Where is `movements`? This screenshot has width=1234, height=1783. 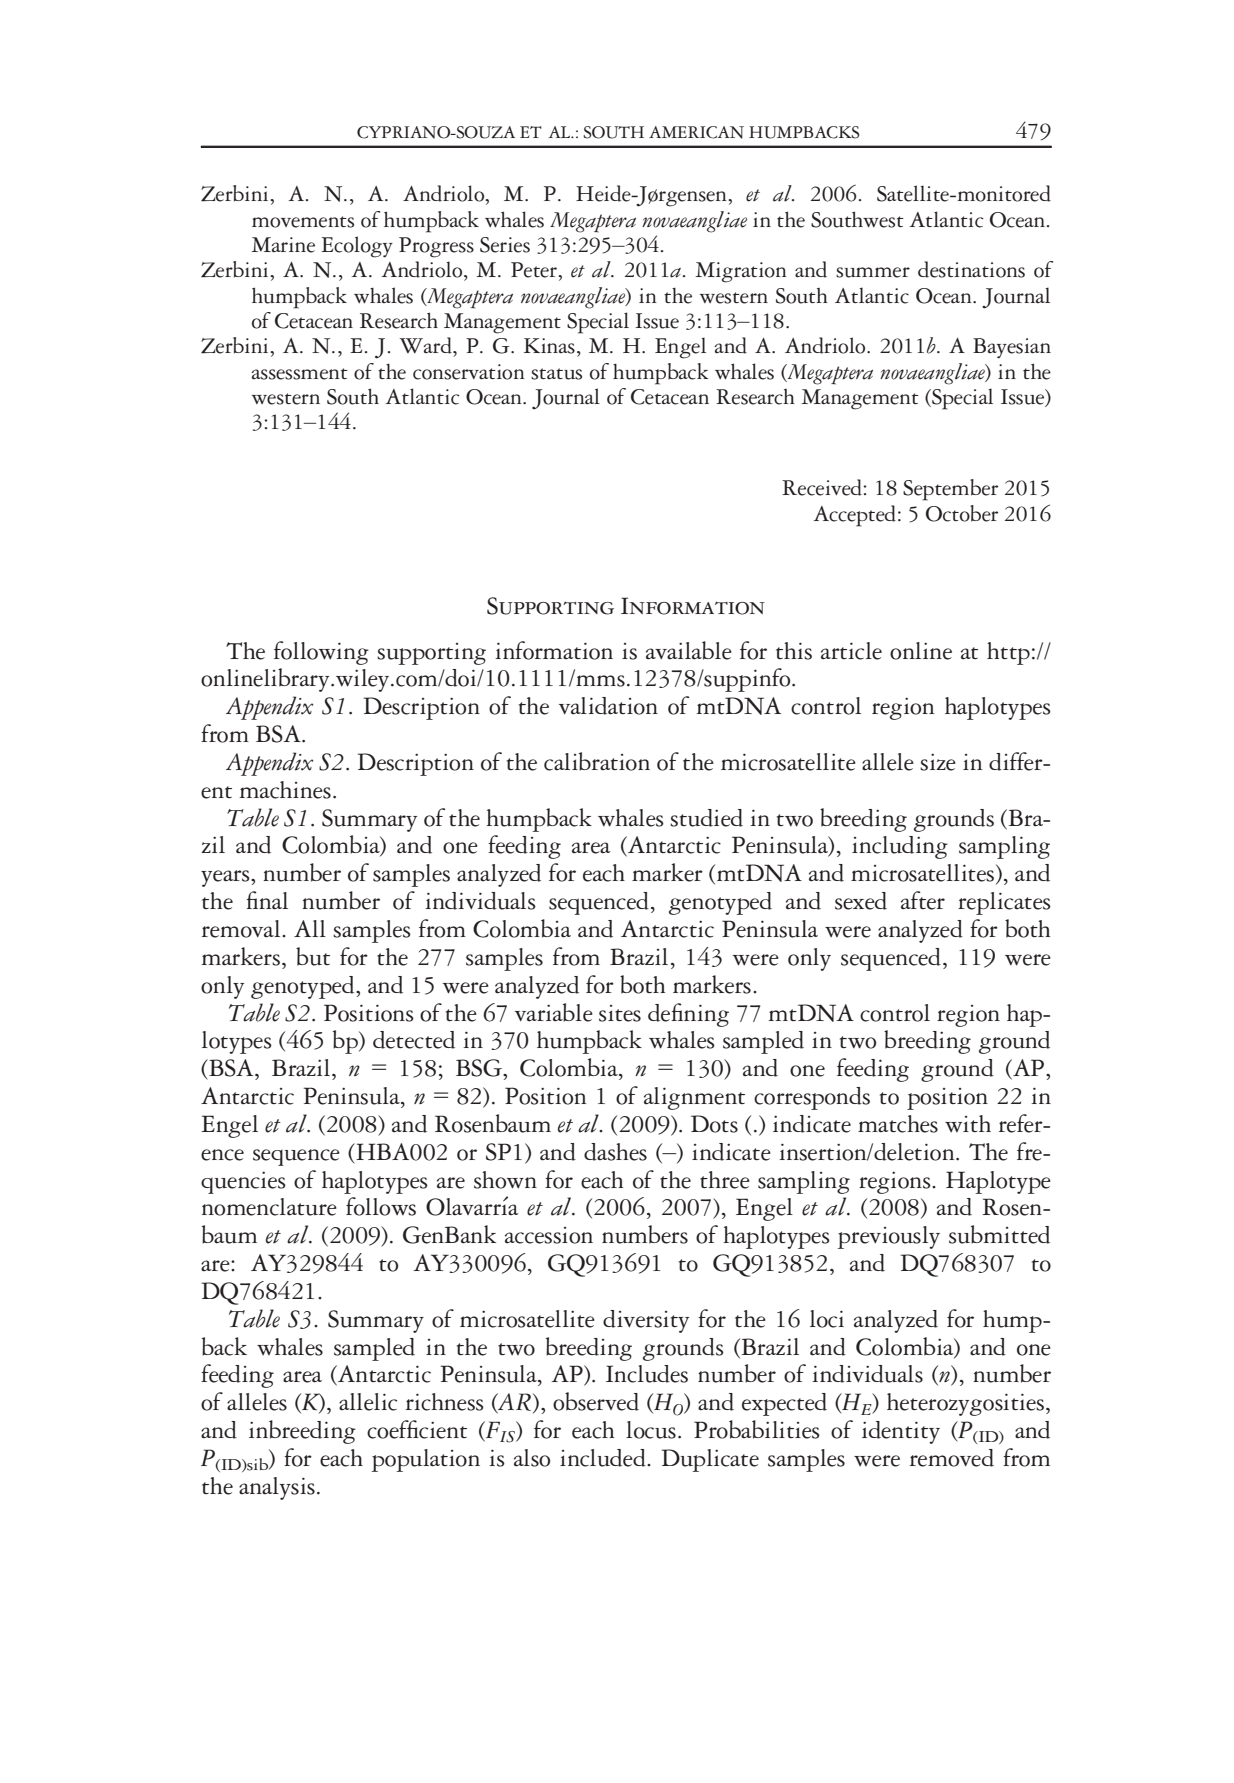 movements is located at coordinates (303, 222).
